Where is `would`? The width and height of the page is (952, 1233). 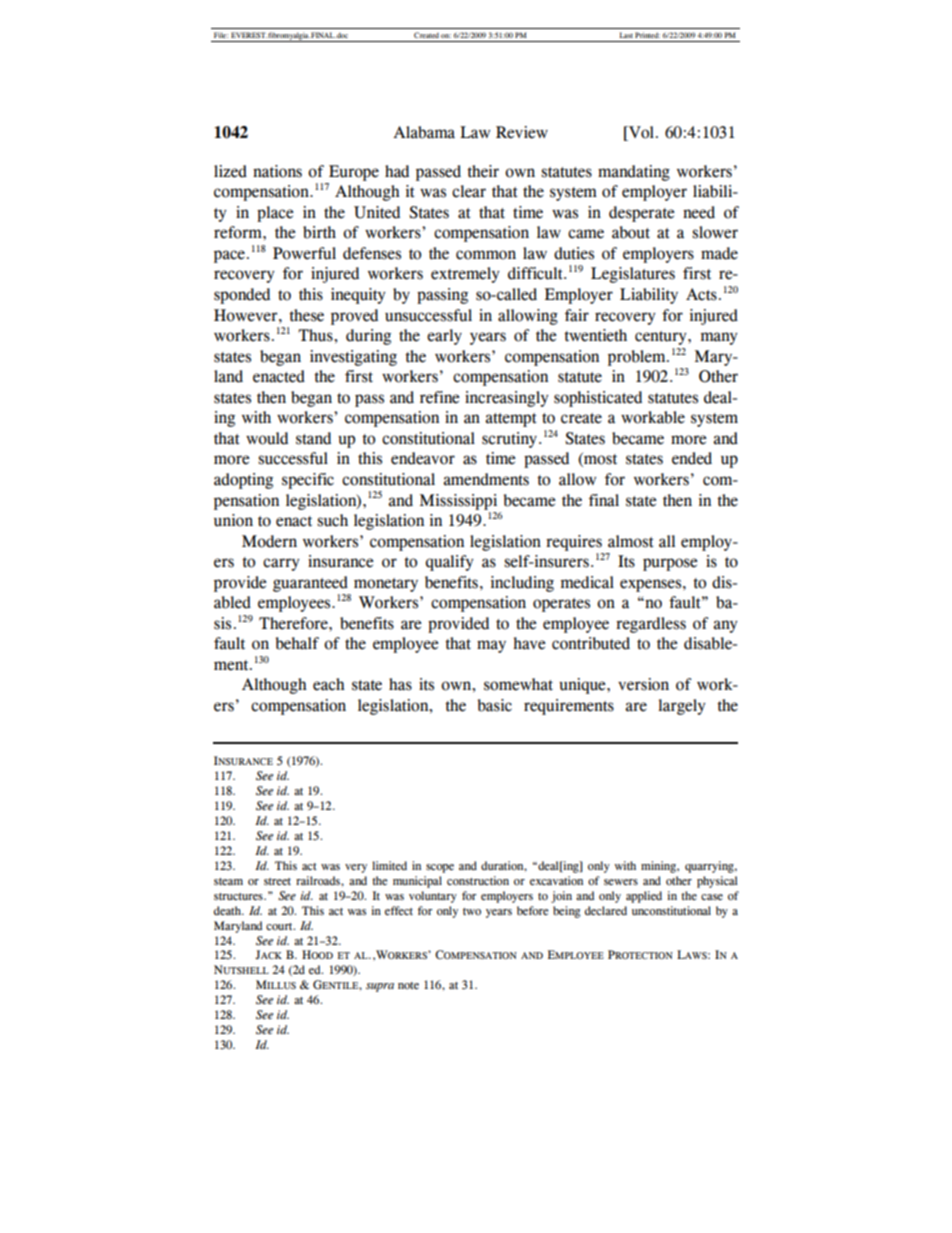 would is located at coordinates (267, 438).
